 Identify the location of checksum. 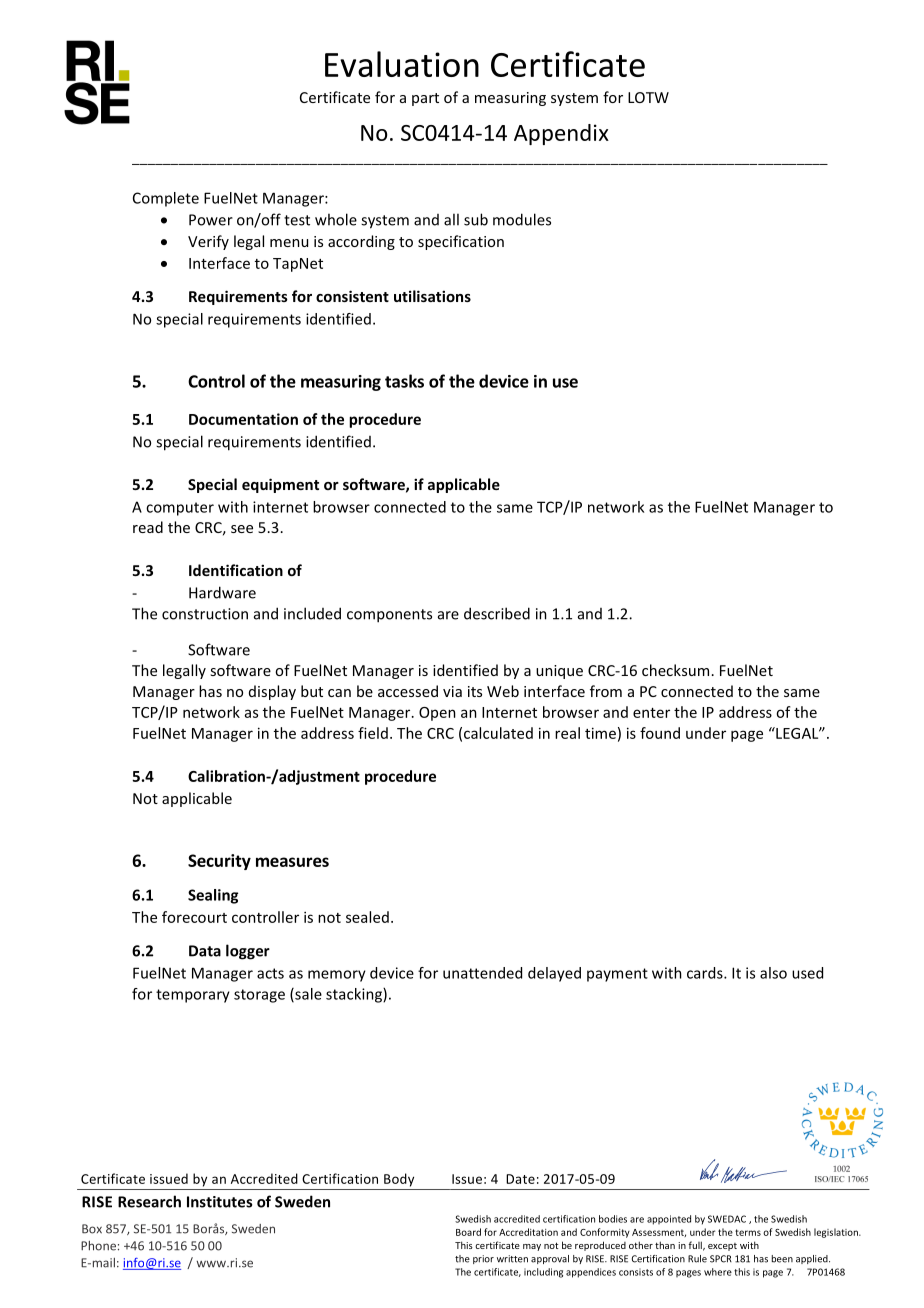
(675, 670).
